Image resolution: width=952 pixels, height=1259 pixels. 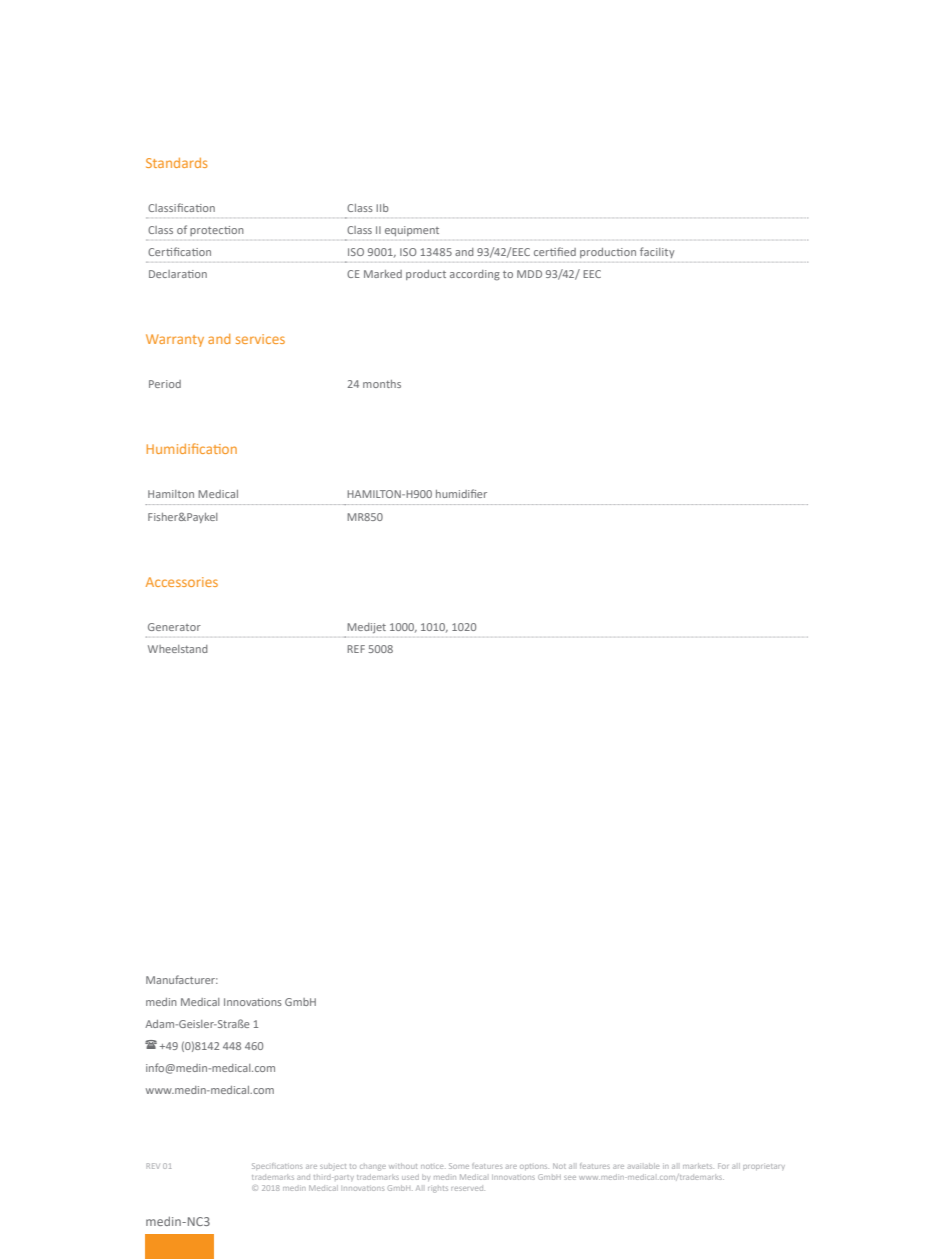 What do you see at coordinates (382, 384) in the page?
I see `months` at bounding box center [382, 384].
